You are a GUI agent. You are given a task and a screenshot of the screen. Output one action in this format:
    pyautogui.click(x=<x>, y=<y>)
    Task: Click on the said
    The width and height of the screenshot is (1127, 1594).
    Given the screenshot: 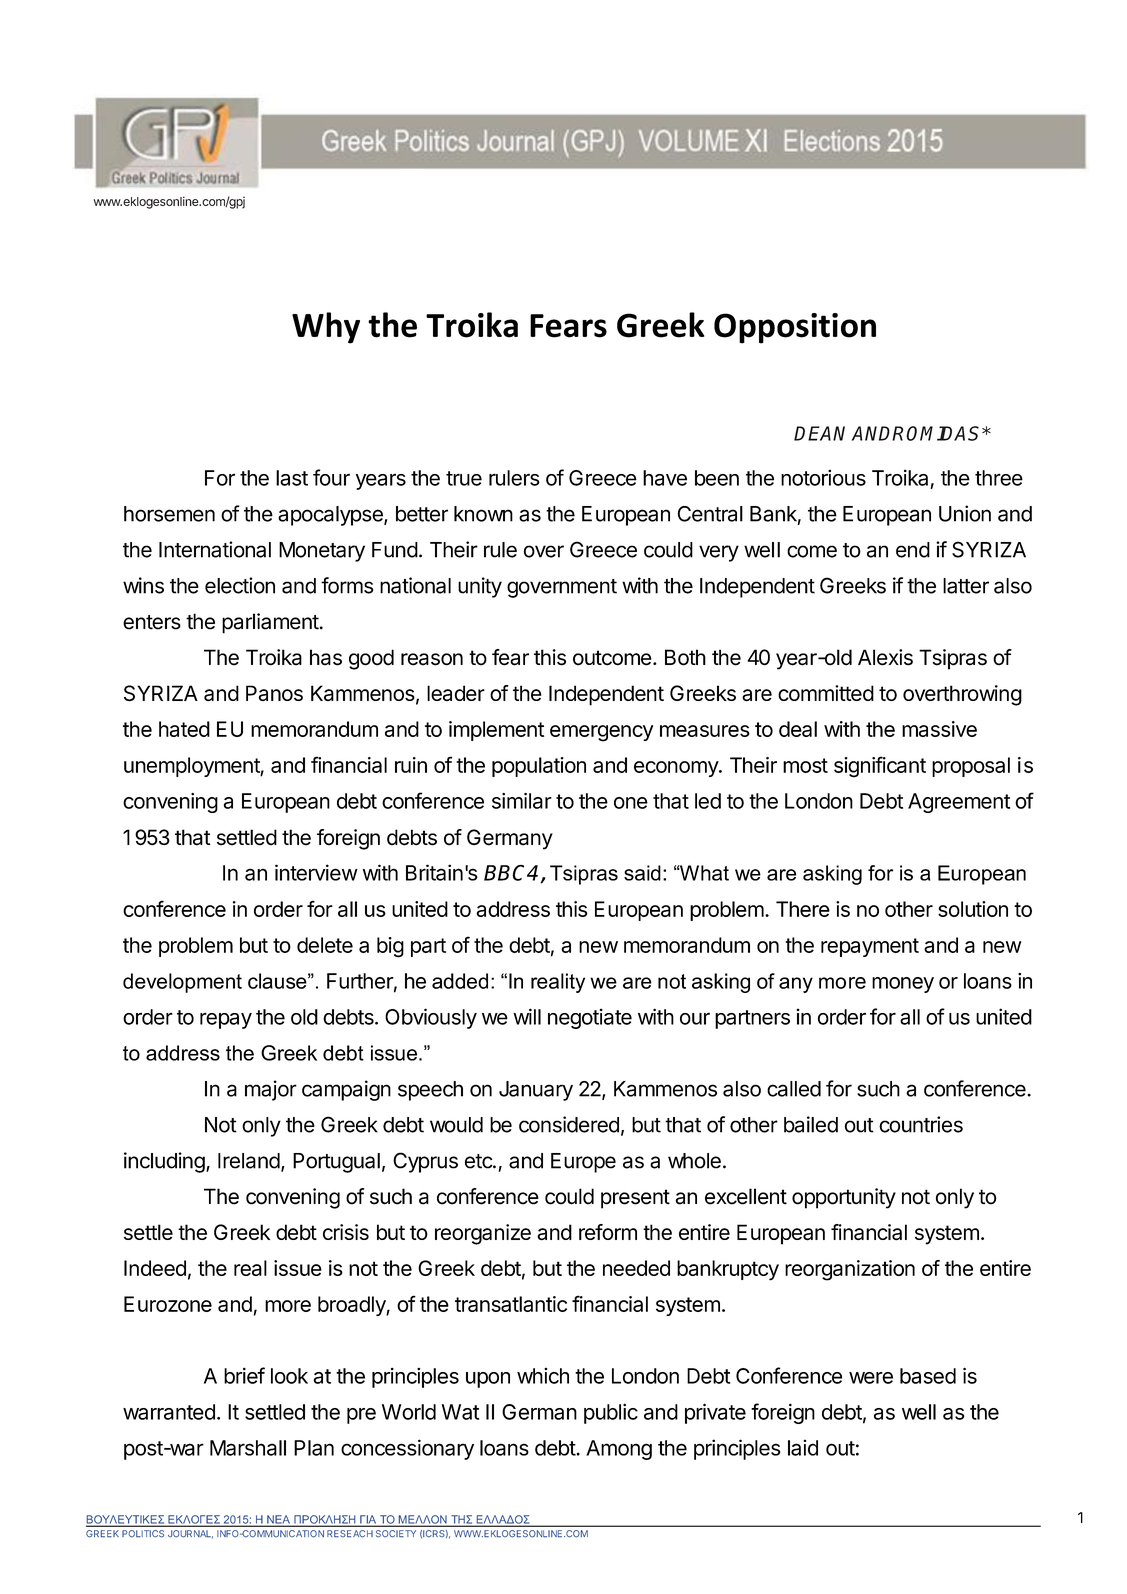 What is the action you would take?
    pyautogui.click(x=642, y=873)
